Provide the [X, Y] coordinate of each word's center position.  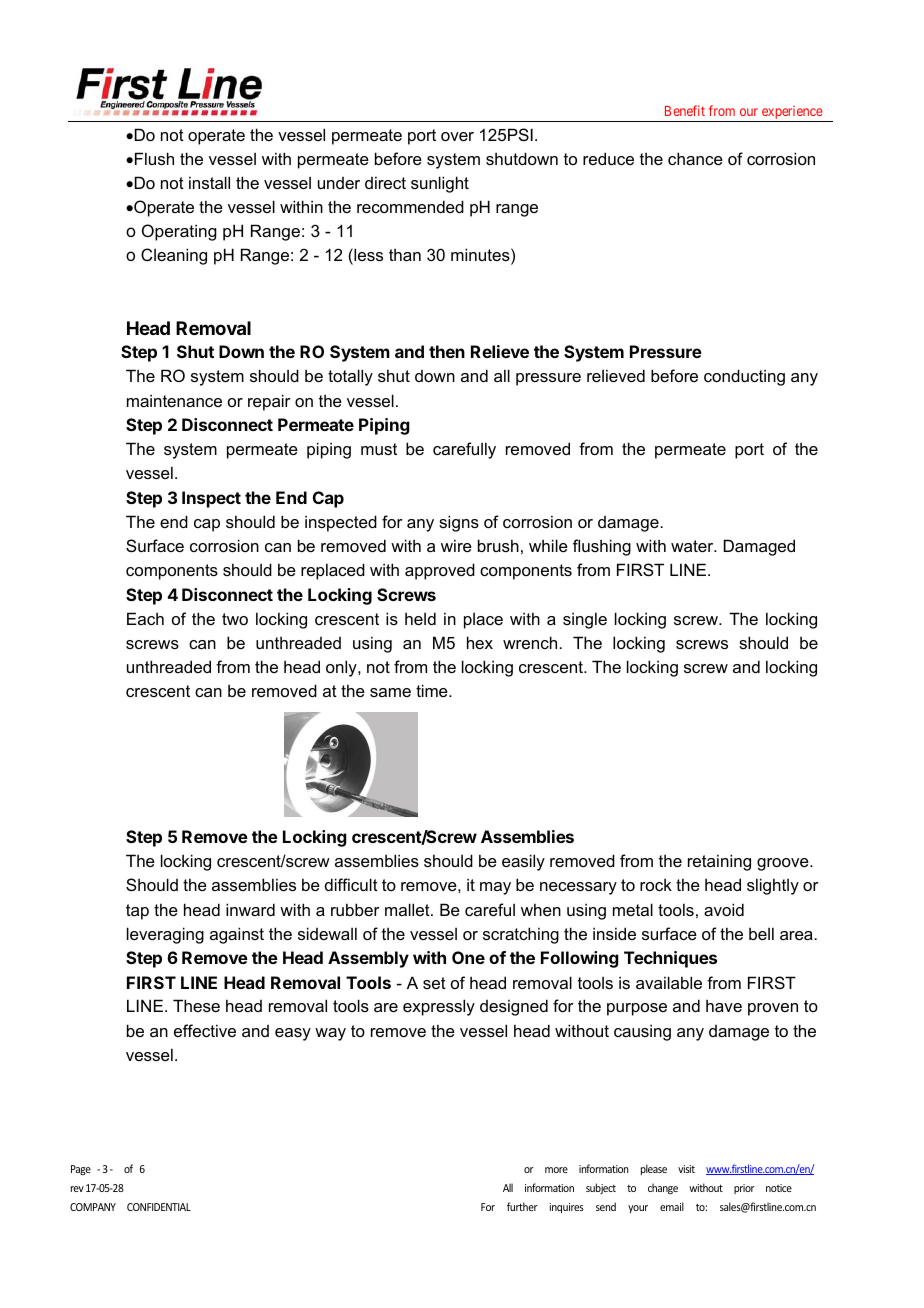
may [495, 888]
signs [459, 523]
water [693, 546]
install [209, 182]
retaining [719, 862]
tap [137, 912]
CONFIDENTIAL [159, 1207]
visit [686, 1169]
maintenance [174, 400]
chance [695, 158]
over [457, 136]
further [522, 1206]
